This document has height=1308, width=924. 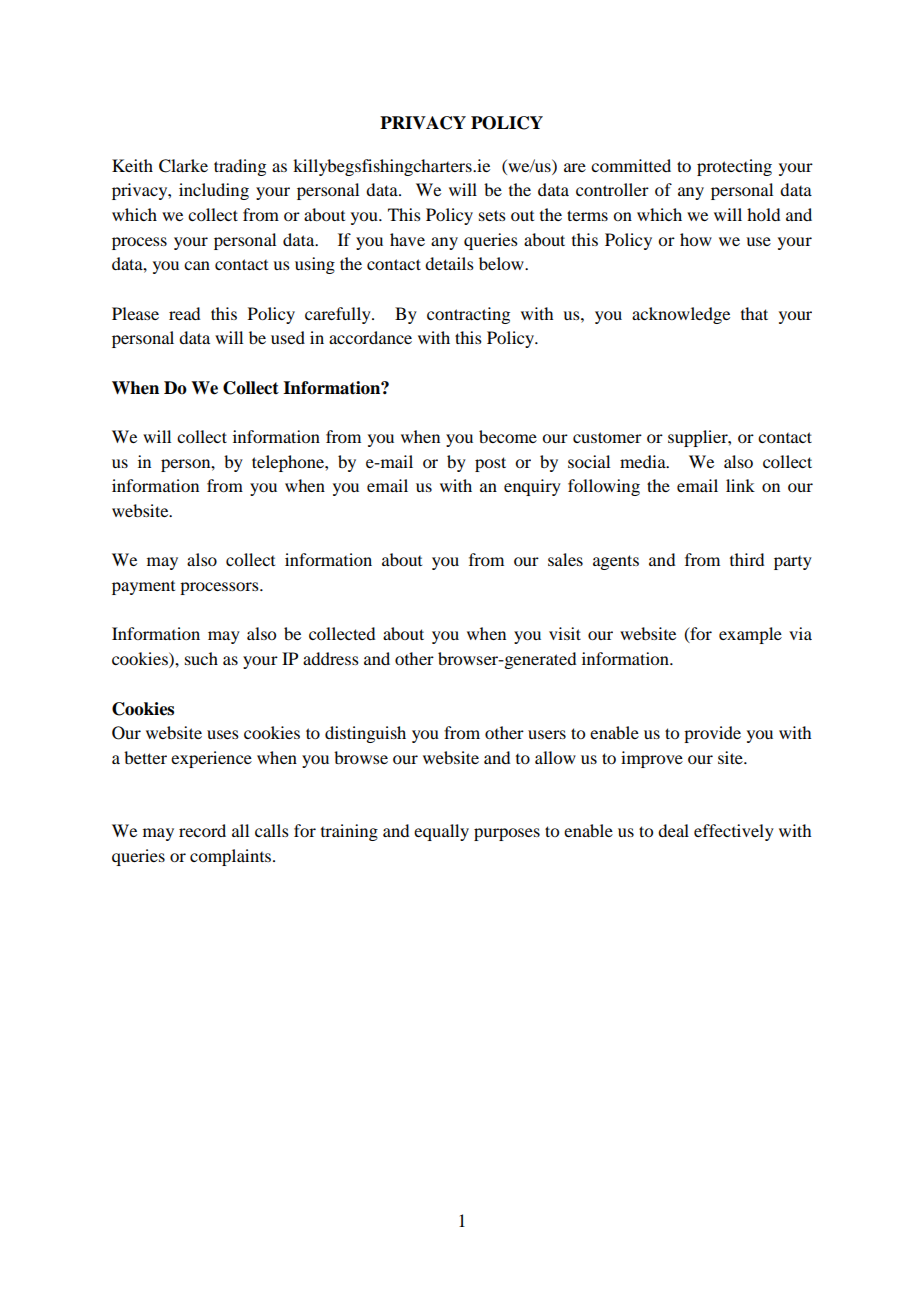 What do you see at coordinates (734, 832) in the document?
I see `effectively` at bounding box center [734, 832].
